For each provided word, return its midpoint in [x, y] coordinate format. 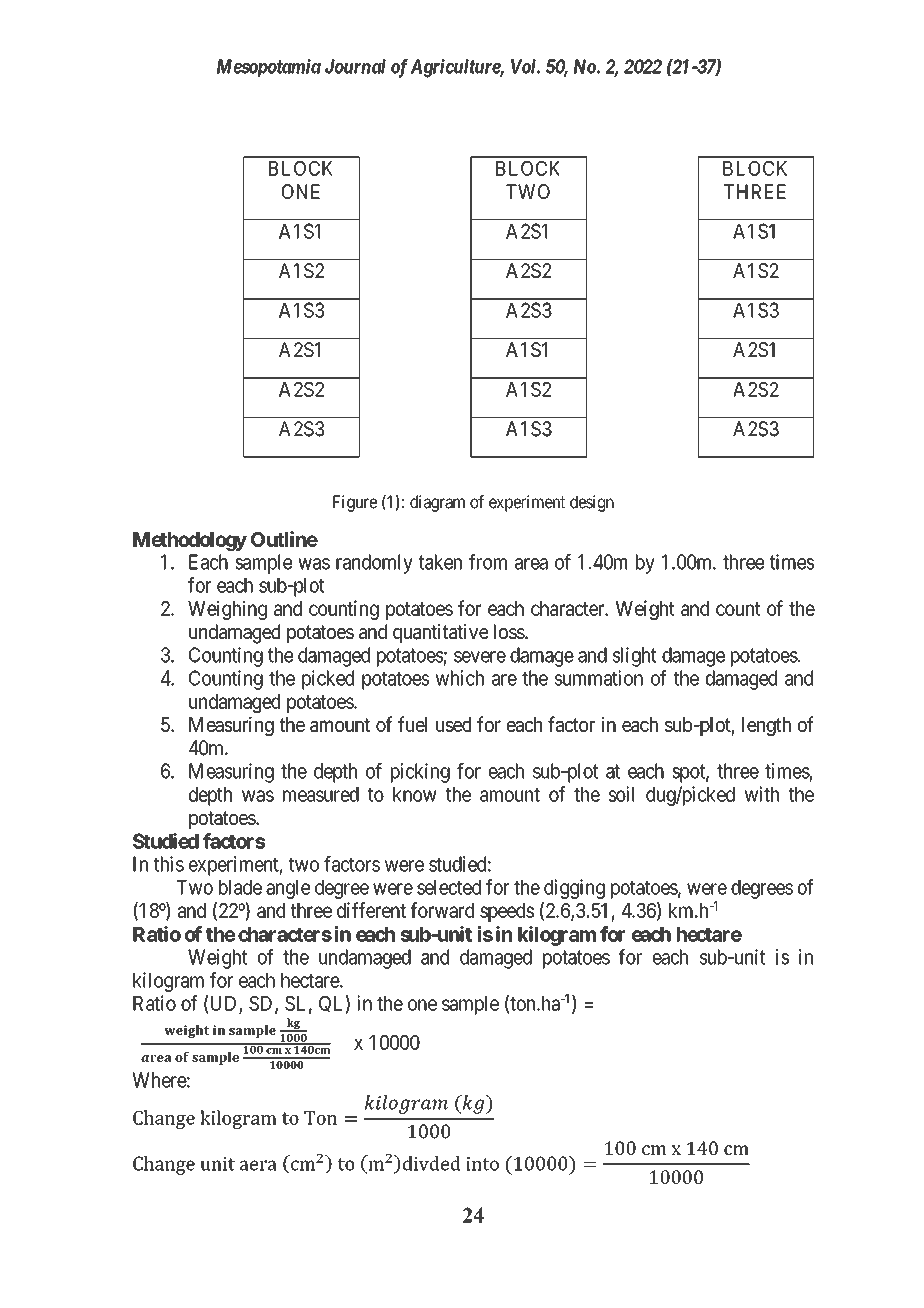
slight [634, 657]
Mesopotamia [269, 68]
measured [321, 794]
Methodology [190, 541]
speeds [507, 912]
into [482, 1164]
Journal [355, 66]
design [592, 503]
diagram [437, 503]
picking [420, 773]
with [762, 794]
